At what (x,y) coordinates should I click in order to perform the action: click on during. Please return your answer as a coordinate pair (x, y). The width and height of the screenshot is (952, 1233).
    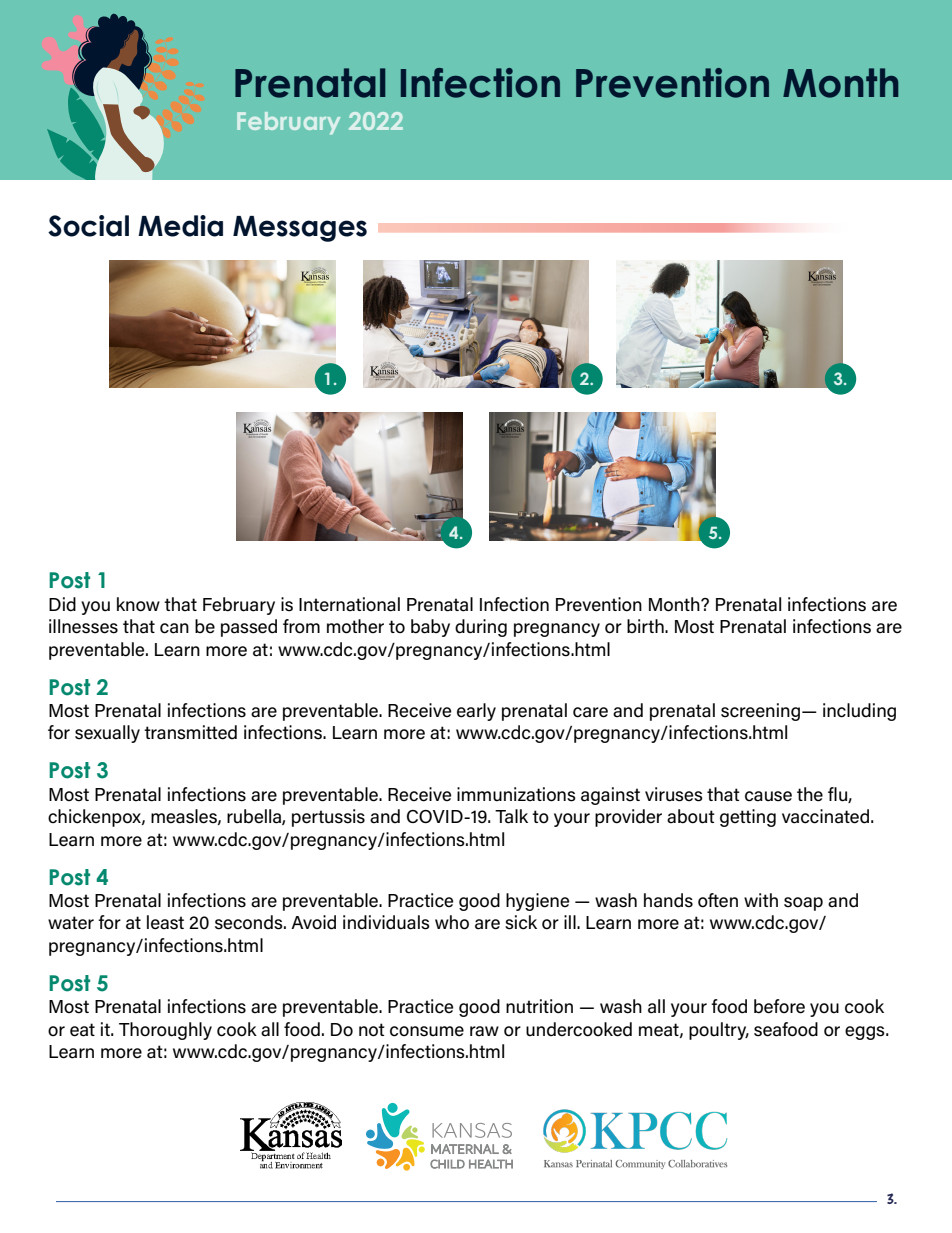
    Looking at the image, I should click on (481, 628).
